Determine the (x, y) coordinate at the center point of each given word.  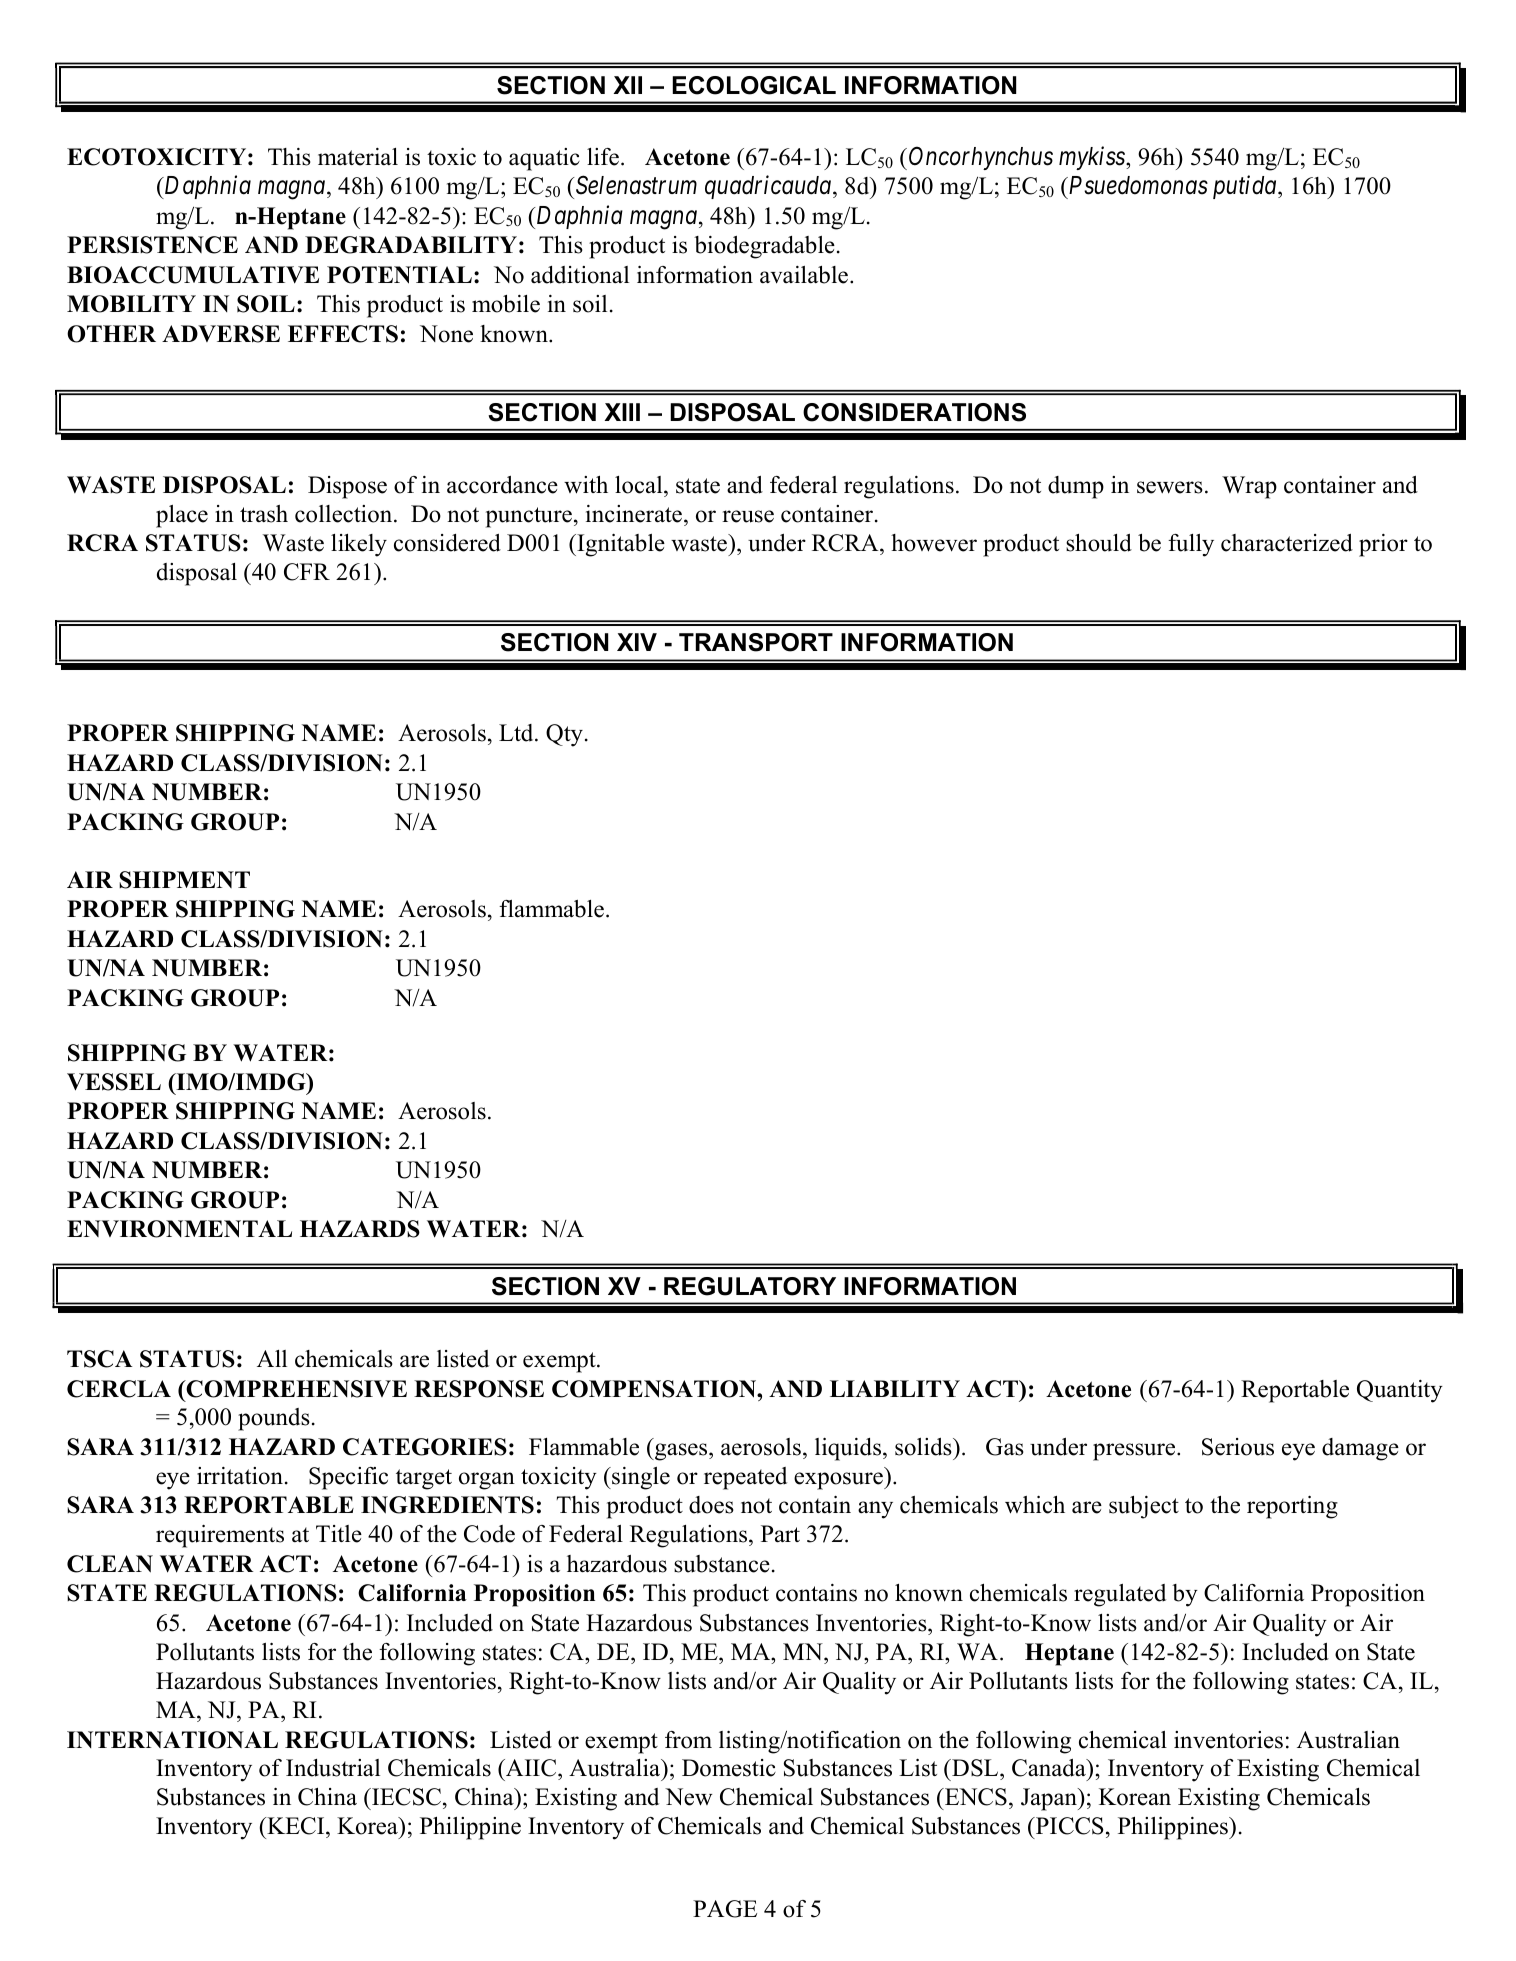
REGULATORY (750, 1286)
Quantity (1400, 1391)
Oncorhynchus (981, 158)
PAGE (725, 1909)
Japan (1050, 1799)
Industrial (333, 1768)
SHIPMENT (184, 880)
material (358, 157)
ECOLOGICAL (754, 85)
